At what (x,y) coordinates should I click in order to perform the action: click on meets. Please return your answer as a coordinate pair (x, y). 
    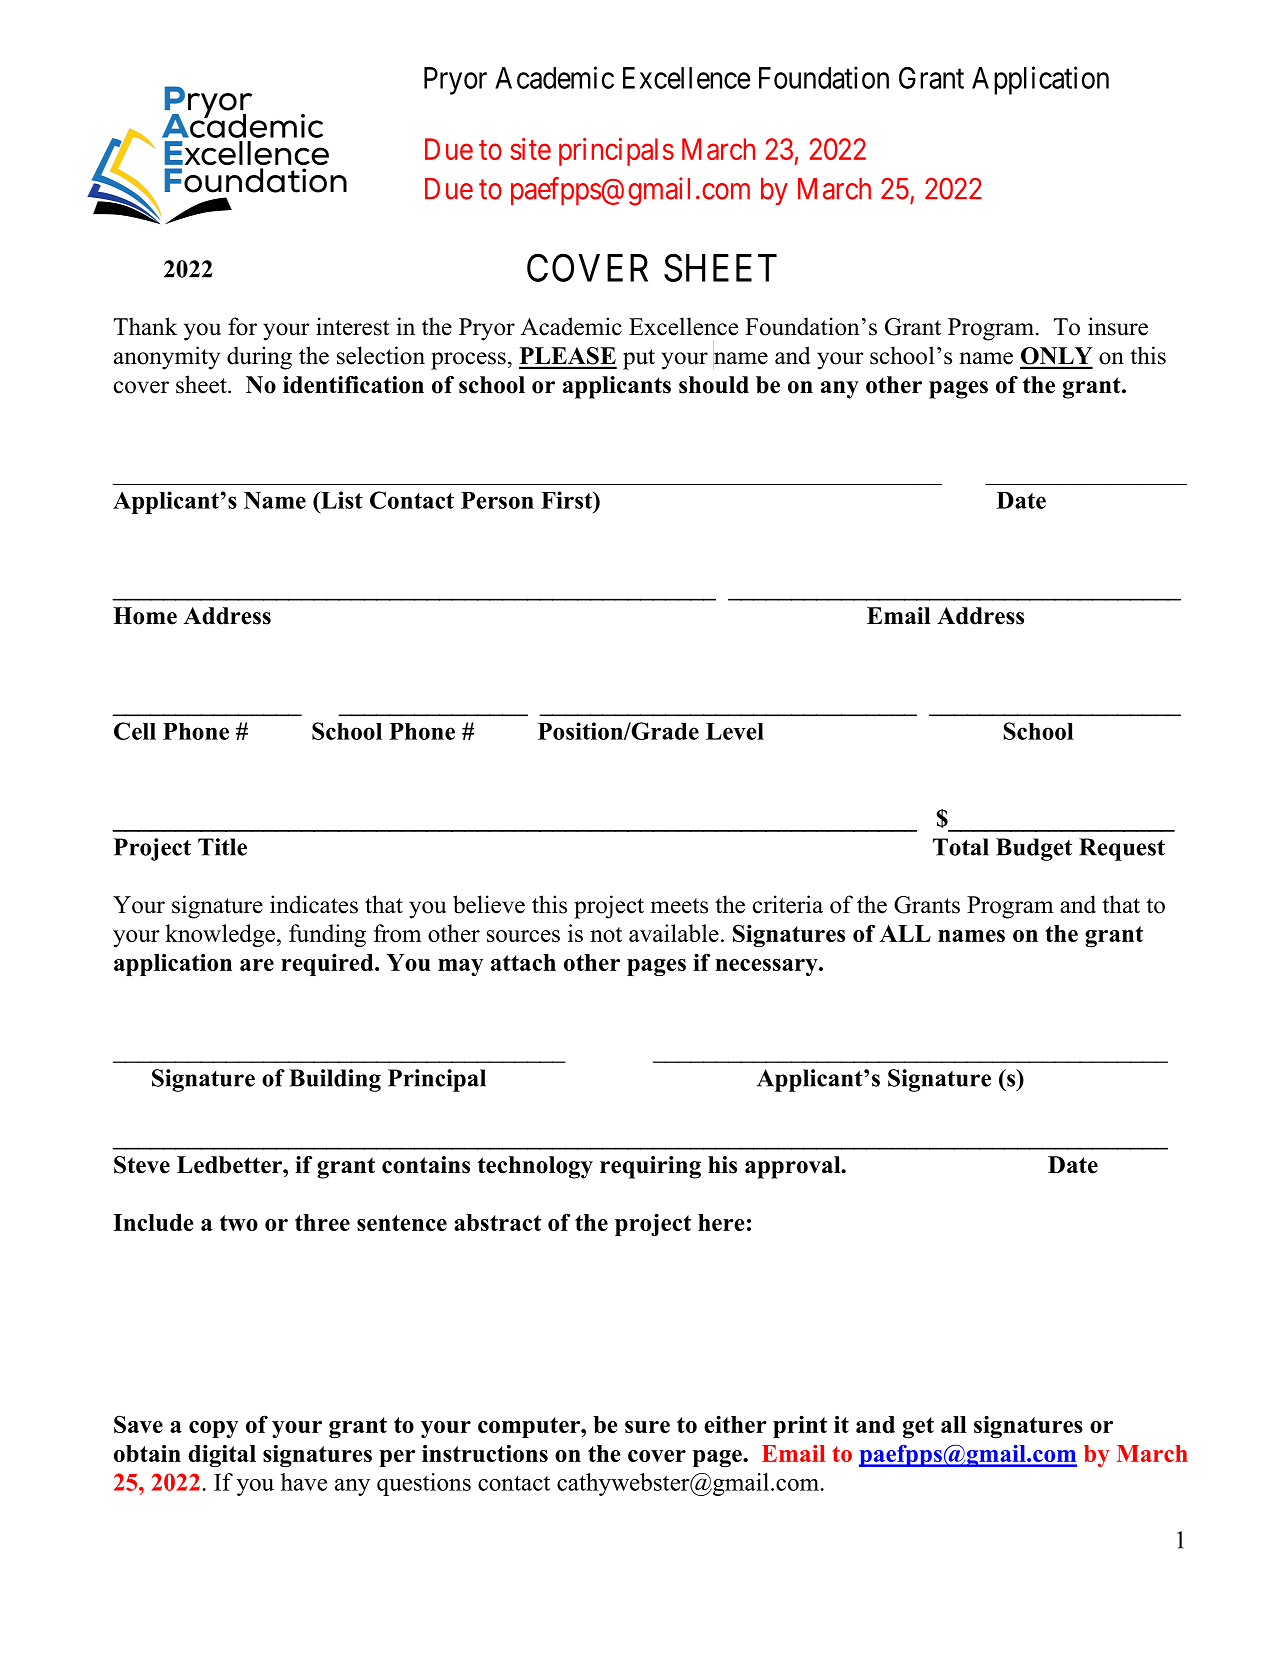
    Looking at the image, I should click on (679, 906).
